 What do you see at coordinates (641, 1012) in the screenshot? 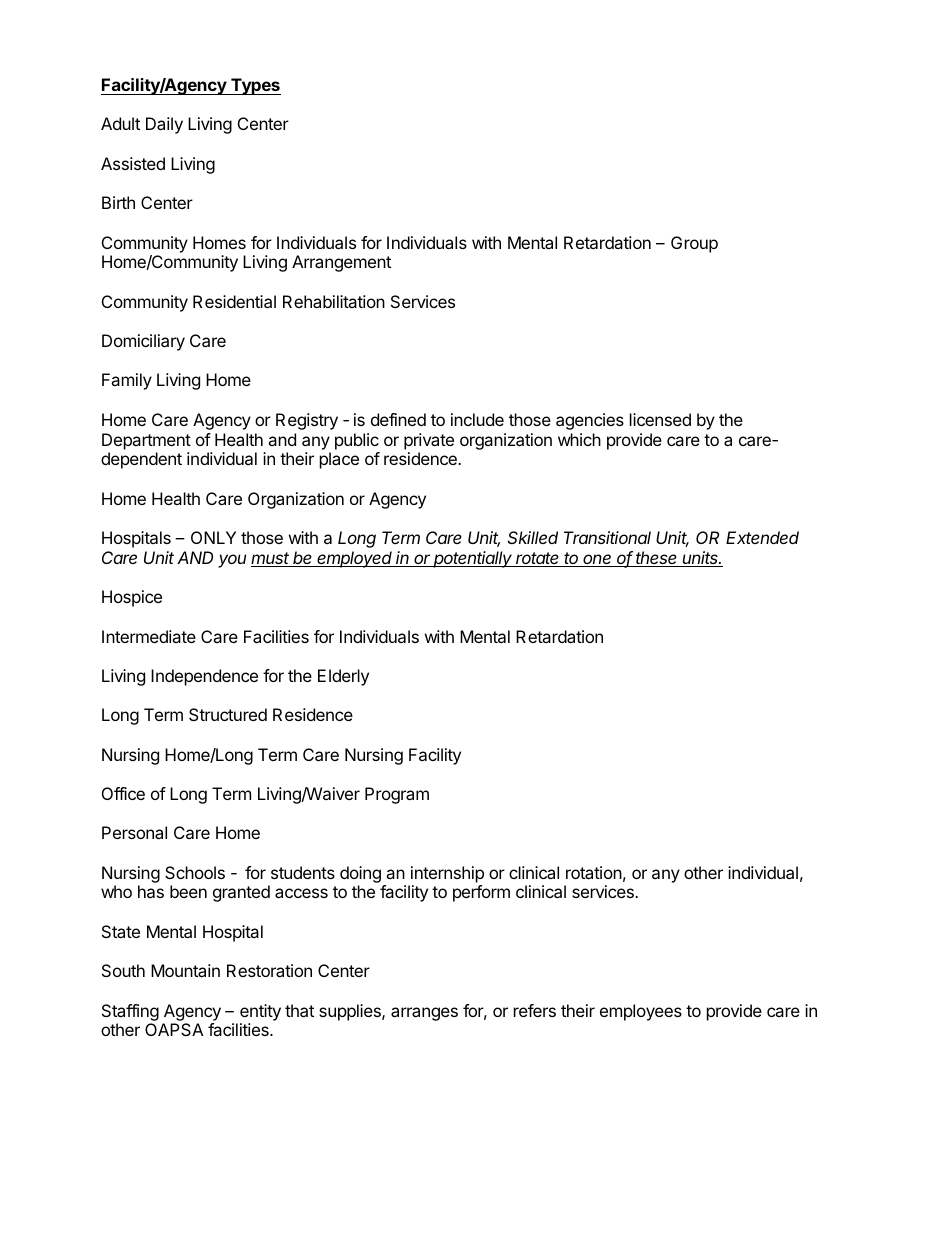
I see `employees` at bounding box center [641, 1012].
